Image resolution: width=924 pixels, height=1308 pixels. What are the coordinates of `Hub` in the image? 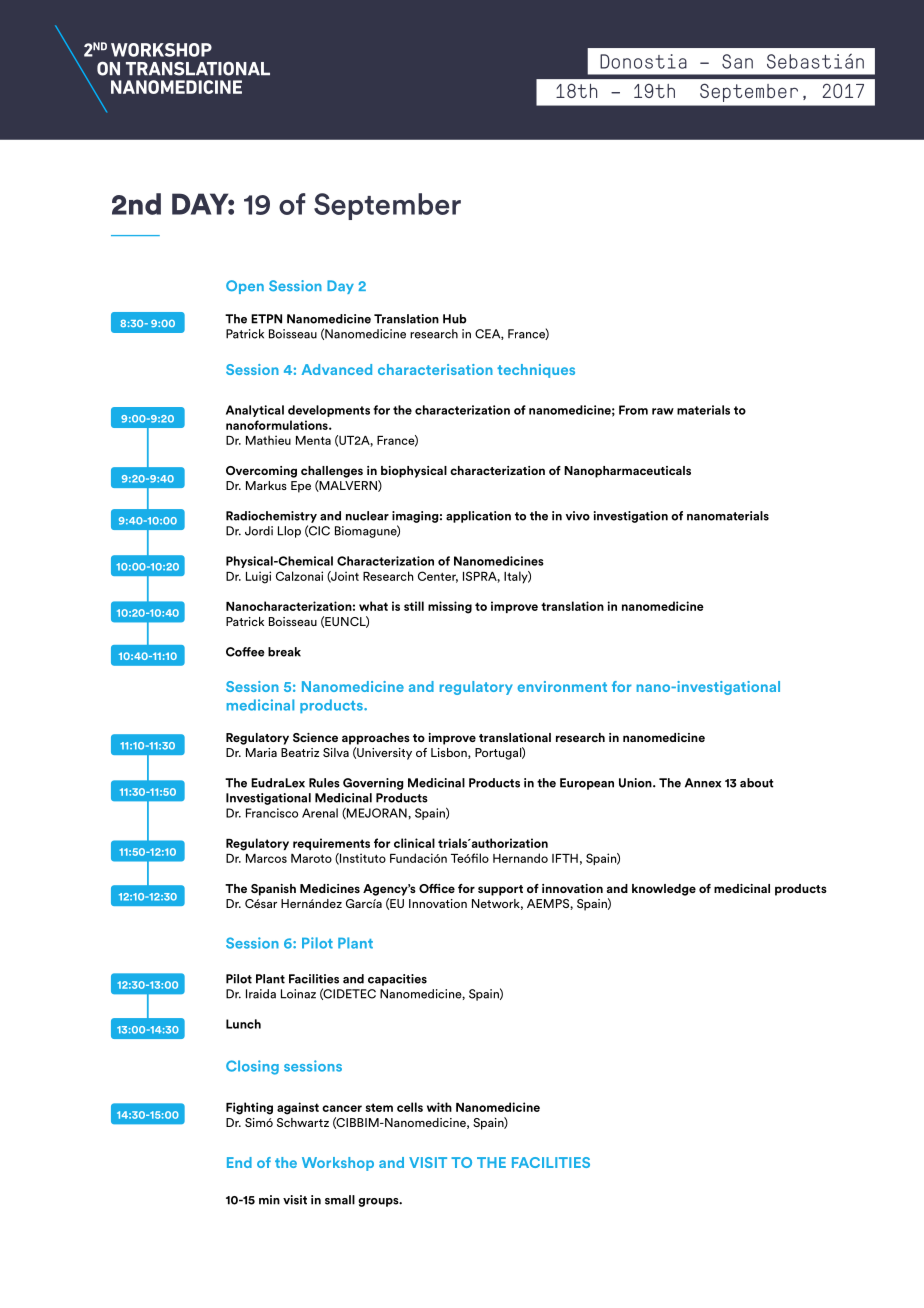 It's located at (455, 319).
